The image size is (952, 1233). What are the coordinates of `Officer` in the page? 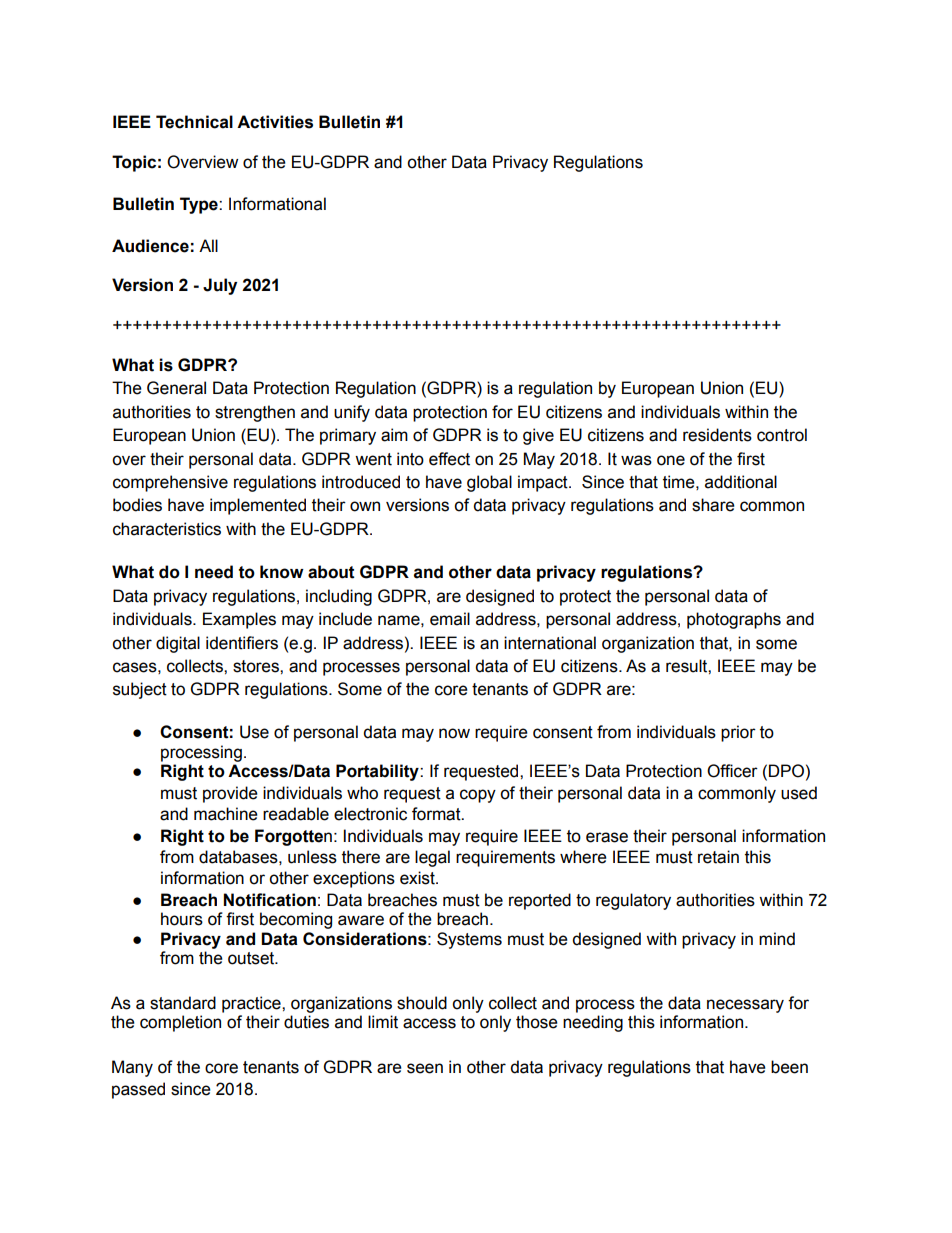 It's located at (732, 771).
